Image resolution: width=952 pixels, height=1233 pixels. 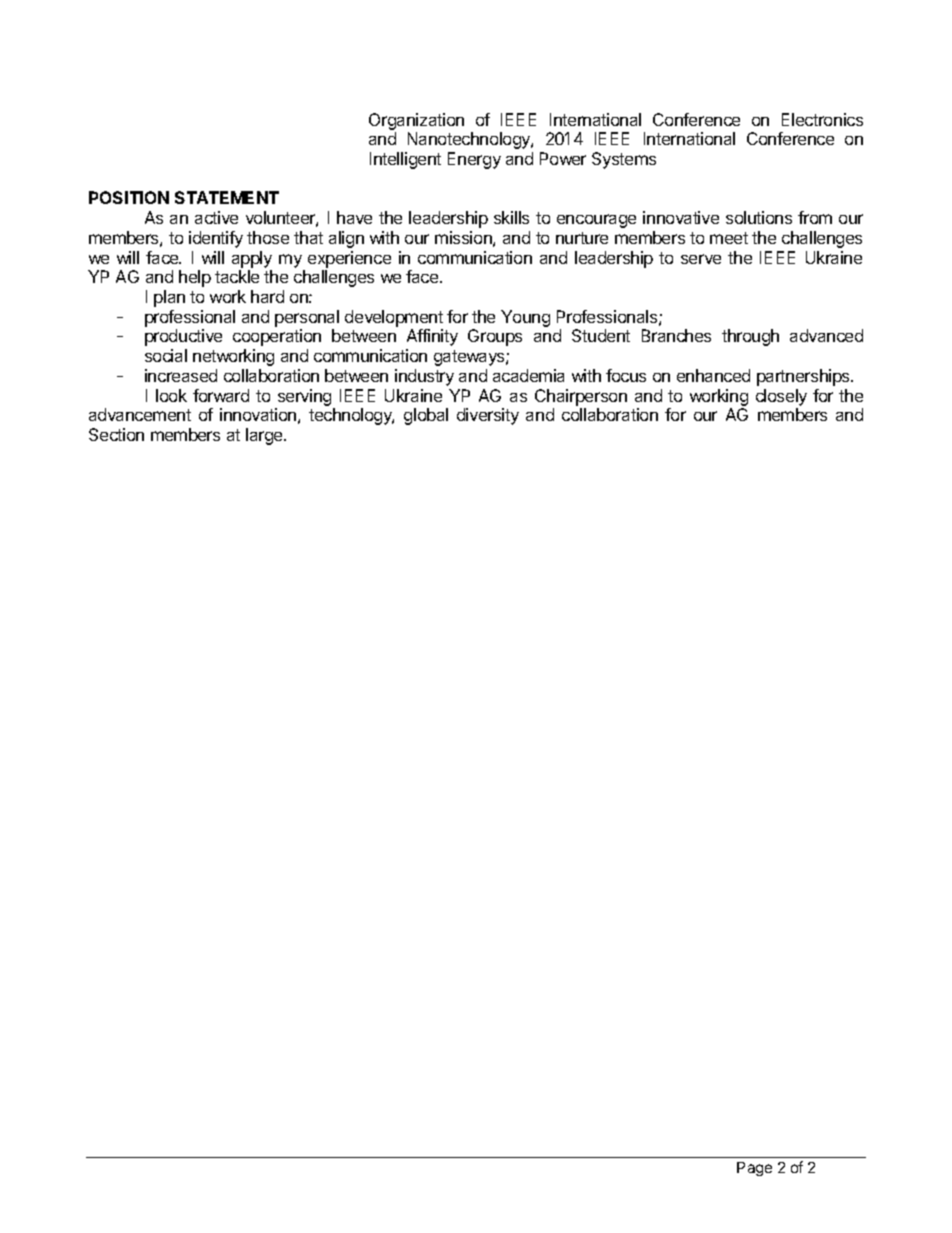 I want to click on closely, so click(x=781, y=397).
